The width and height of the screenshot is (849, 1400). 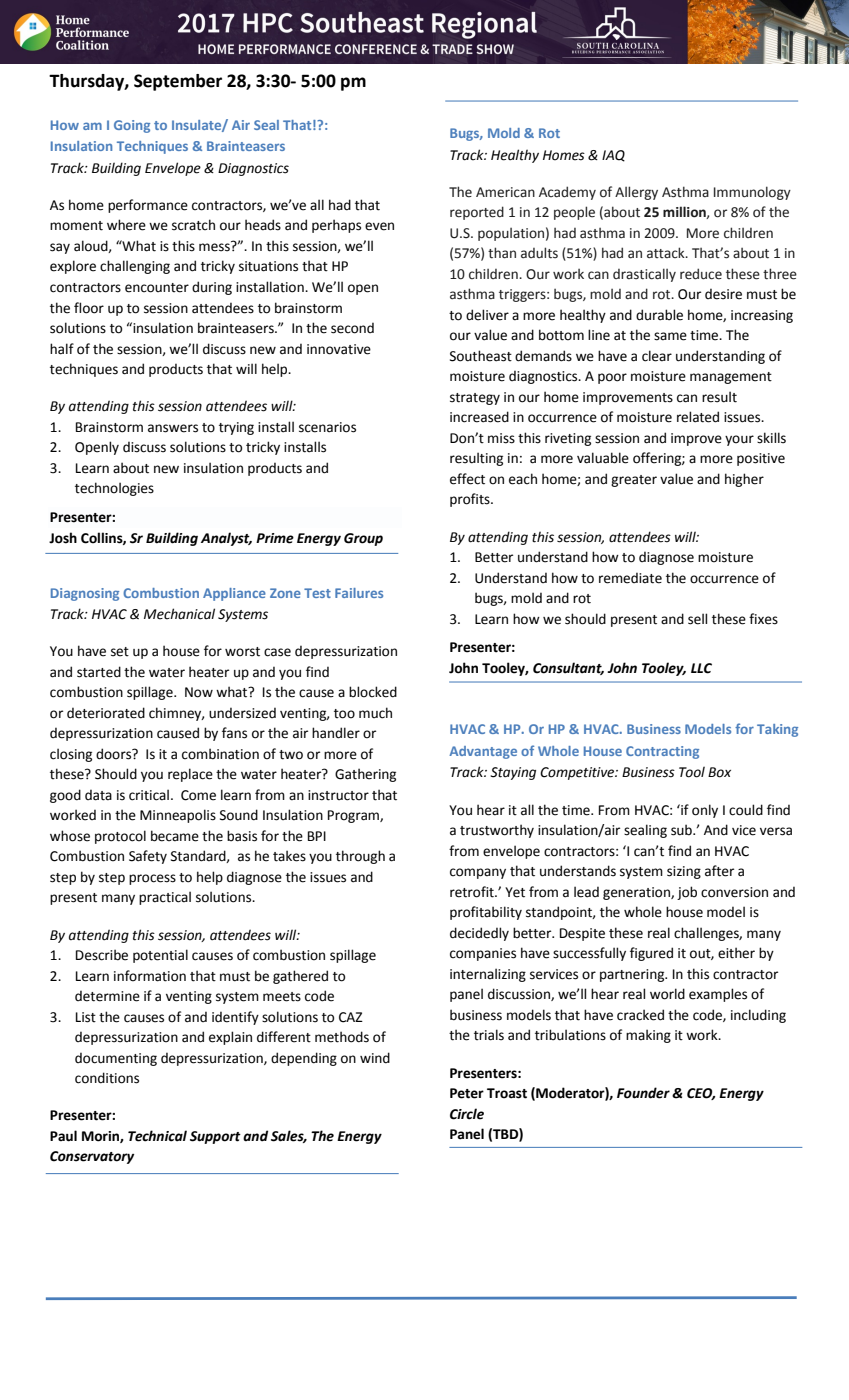 What do you see at coordinates (657, 356) in the screenshot?
I see `clear` at bounding box center [657, 356].
